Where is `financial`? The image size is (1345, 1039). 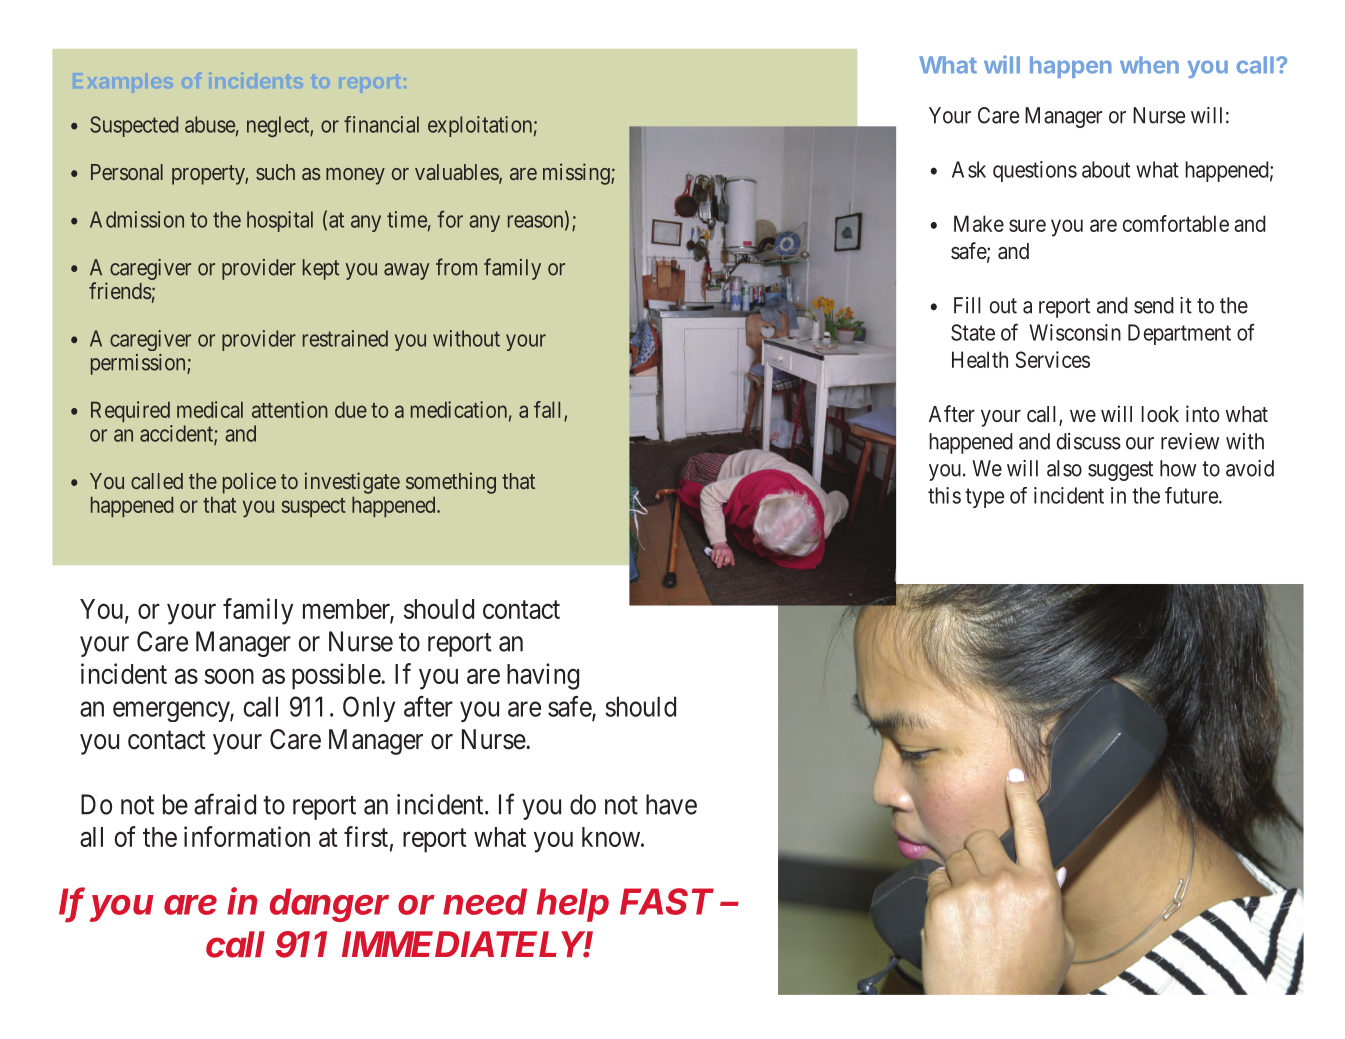
financial is located at coordinates (381, 124).
